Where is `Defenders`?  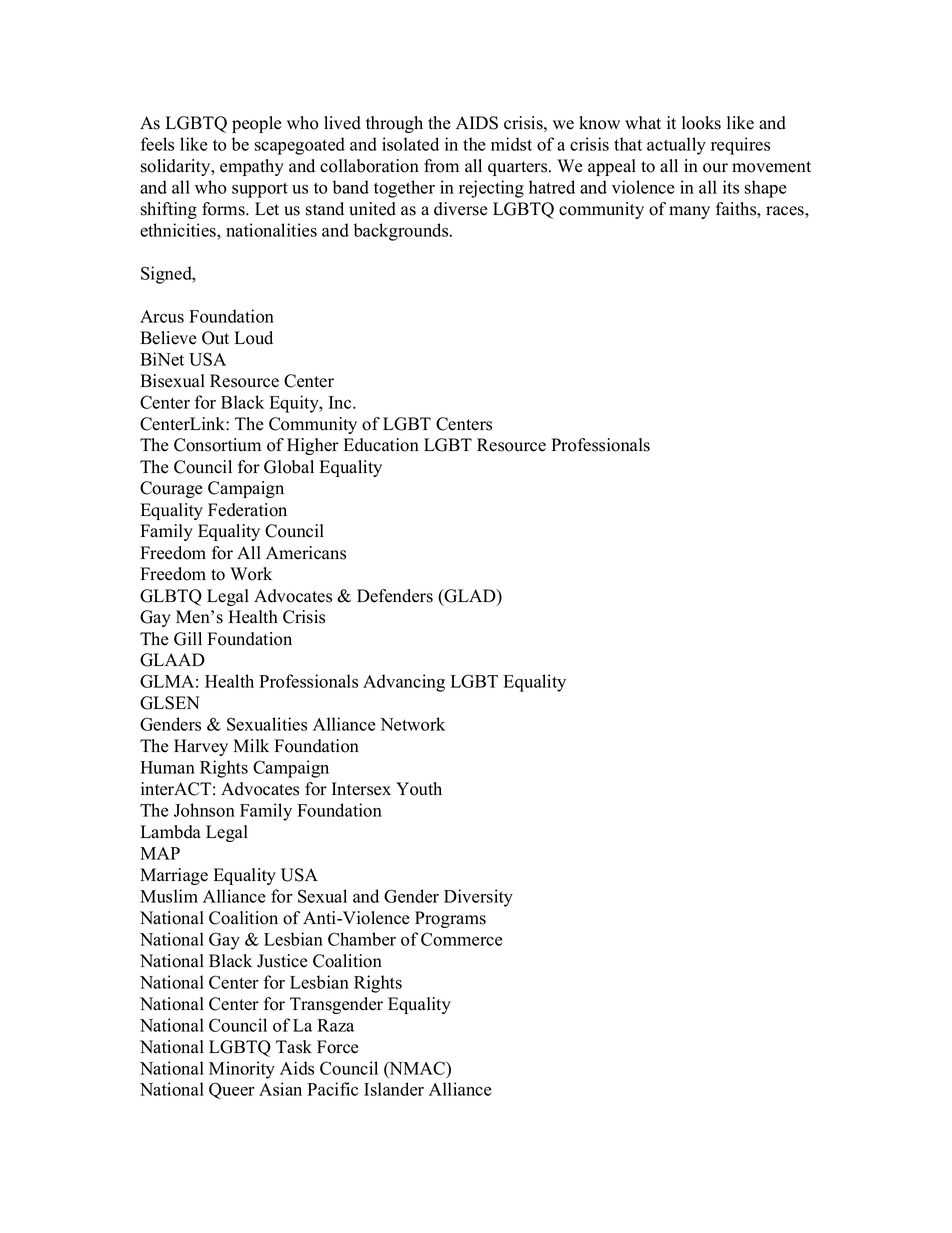 Defenders is located at coordinates (395, 596).
